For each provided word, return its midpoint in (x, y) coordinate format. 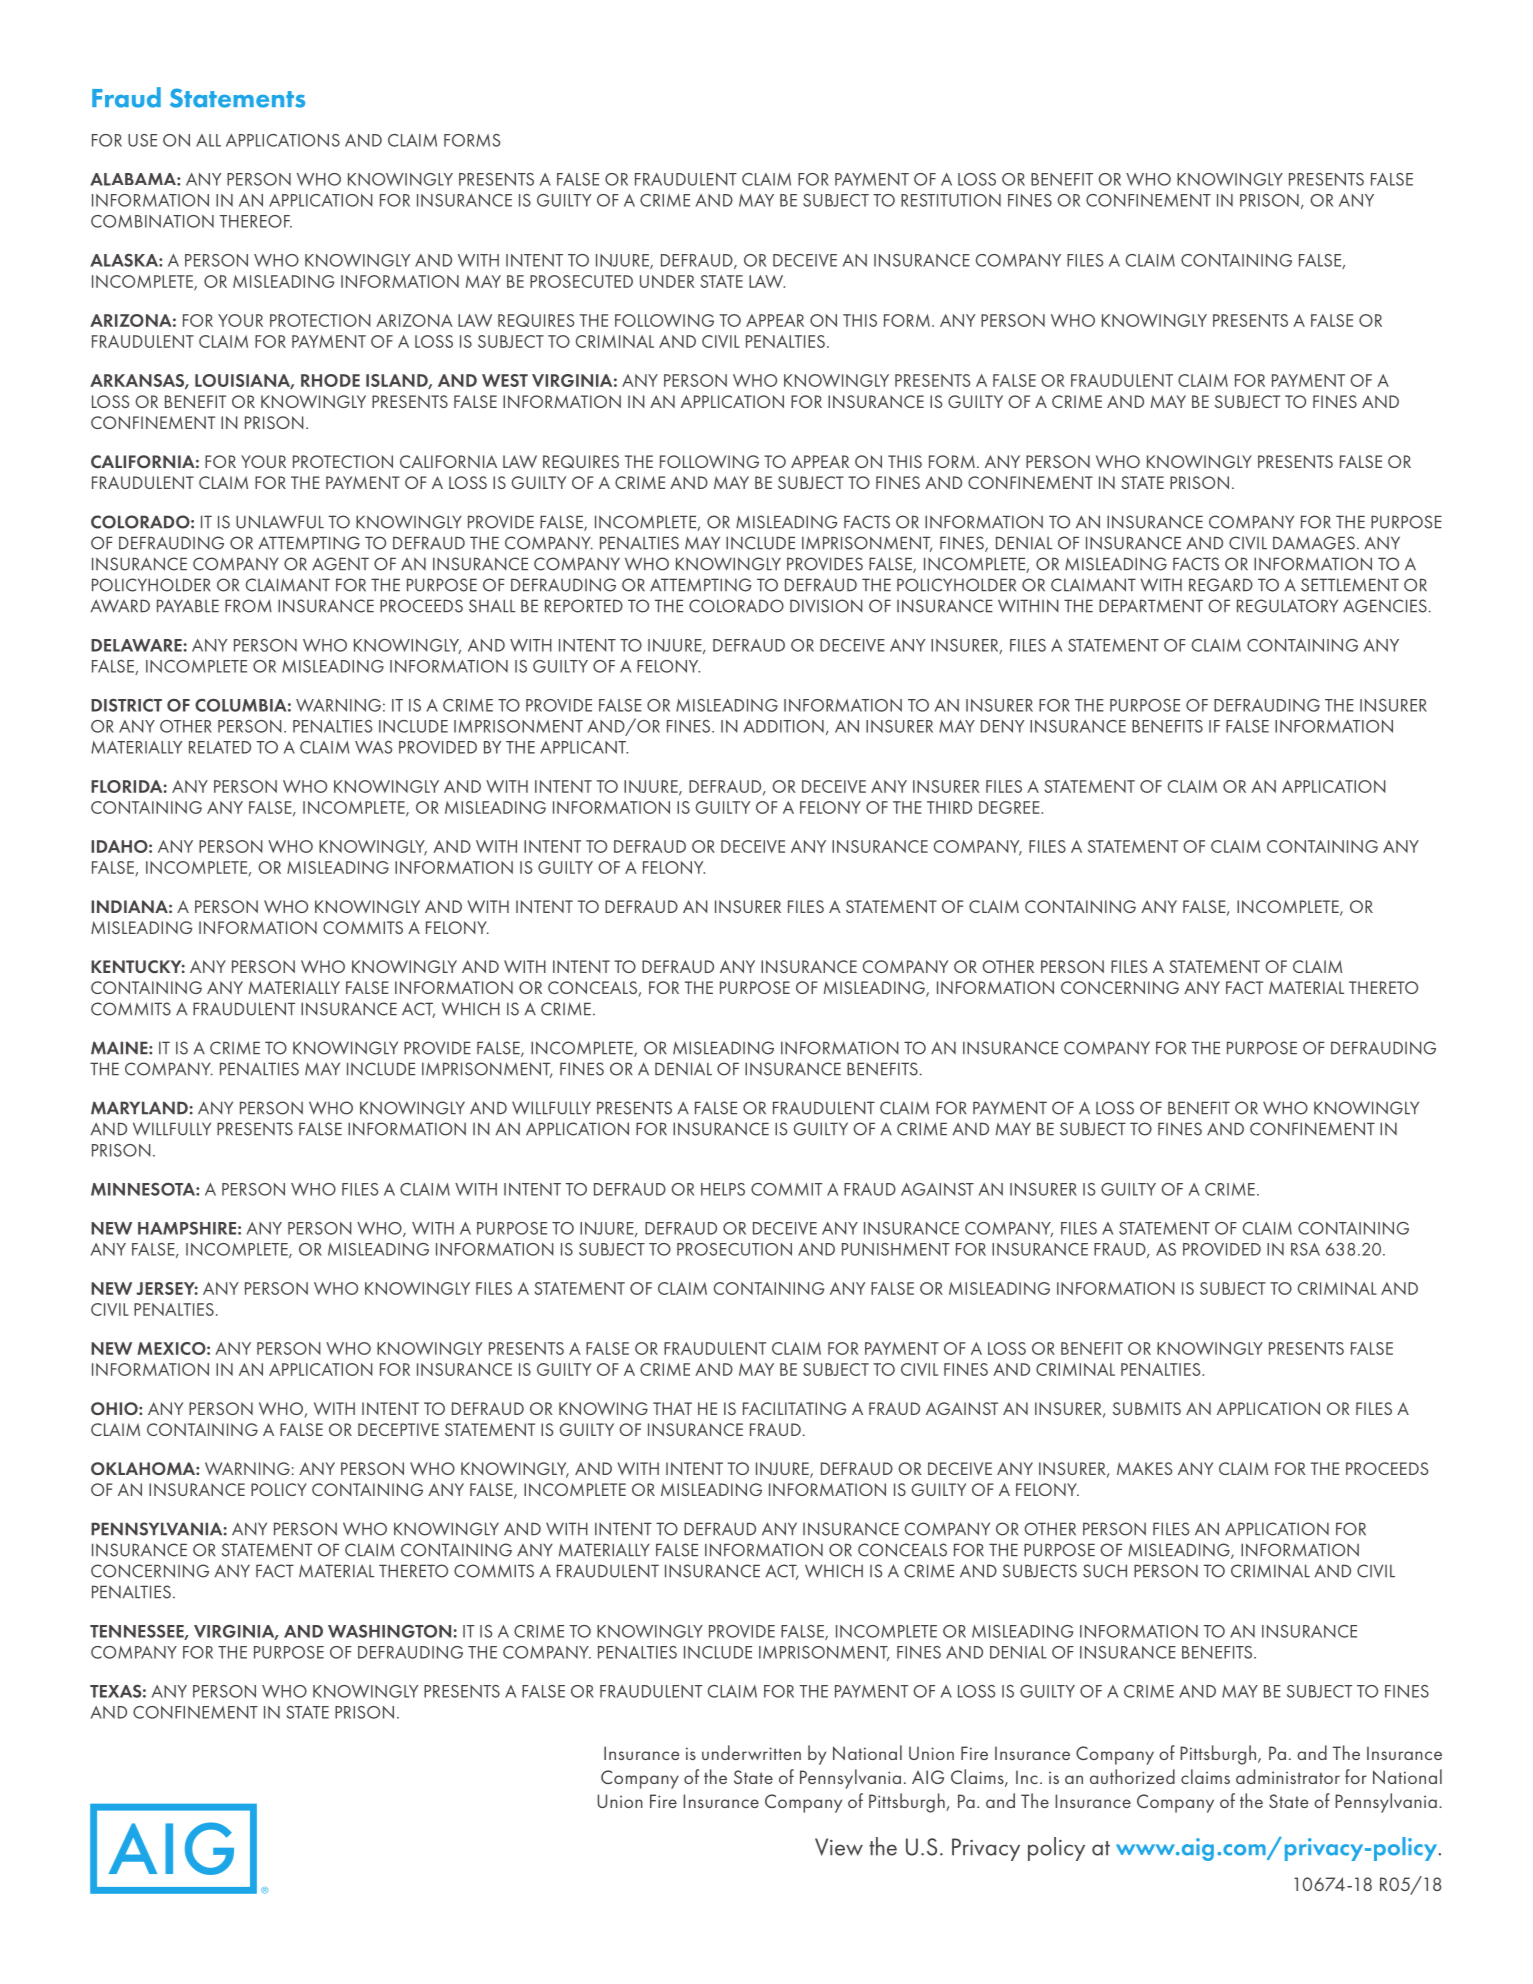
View (839, 1847)
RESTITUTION (951, 200)
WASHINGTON (389, 1631)
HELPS (723, 1189)
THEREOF (256, 221)
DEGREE (1010, 807)
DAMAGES (1314, 543)
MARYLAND (139, 1107)
